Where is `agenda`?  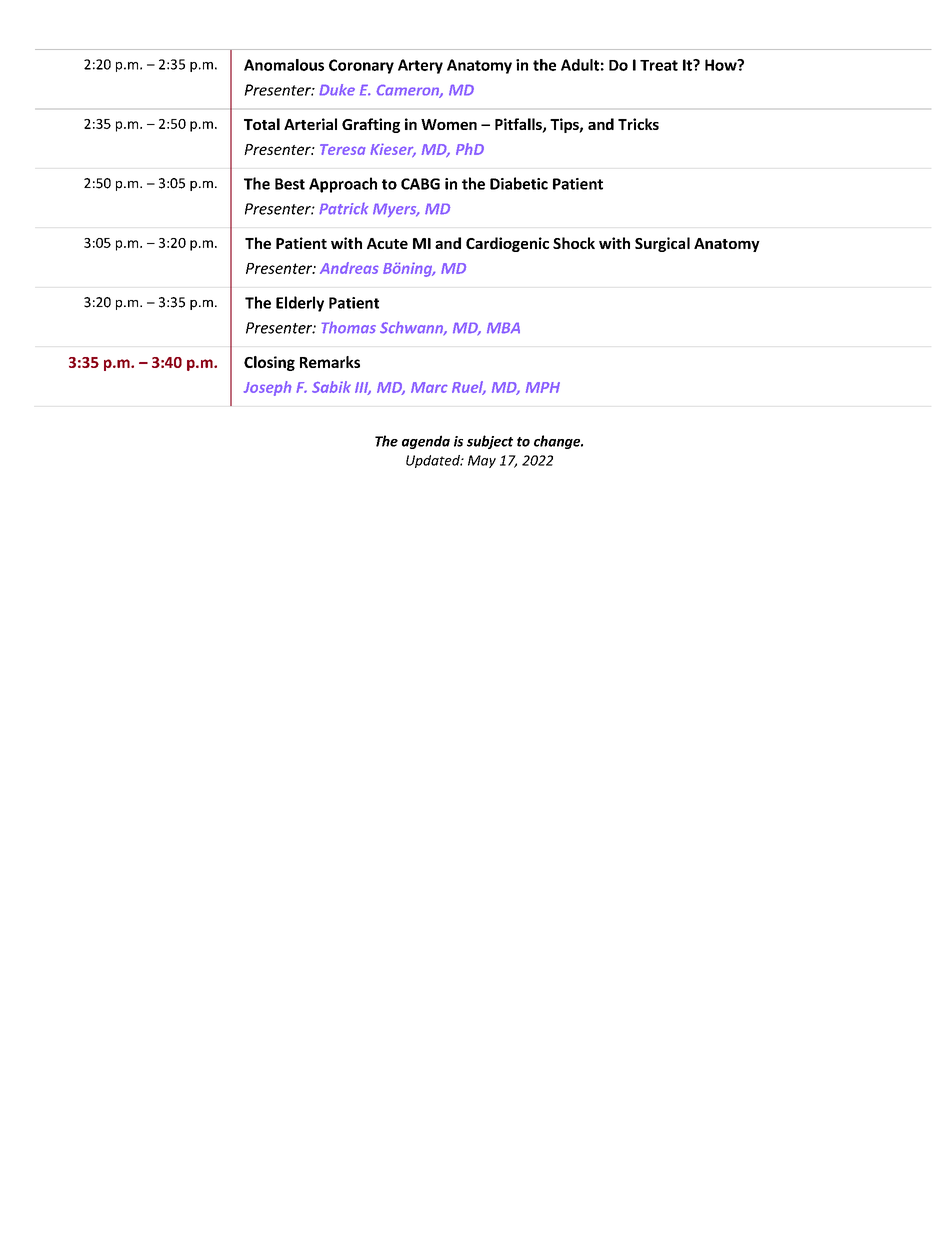
agenda is located at coordinates (426, 442).
